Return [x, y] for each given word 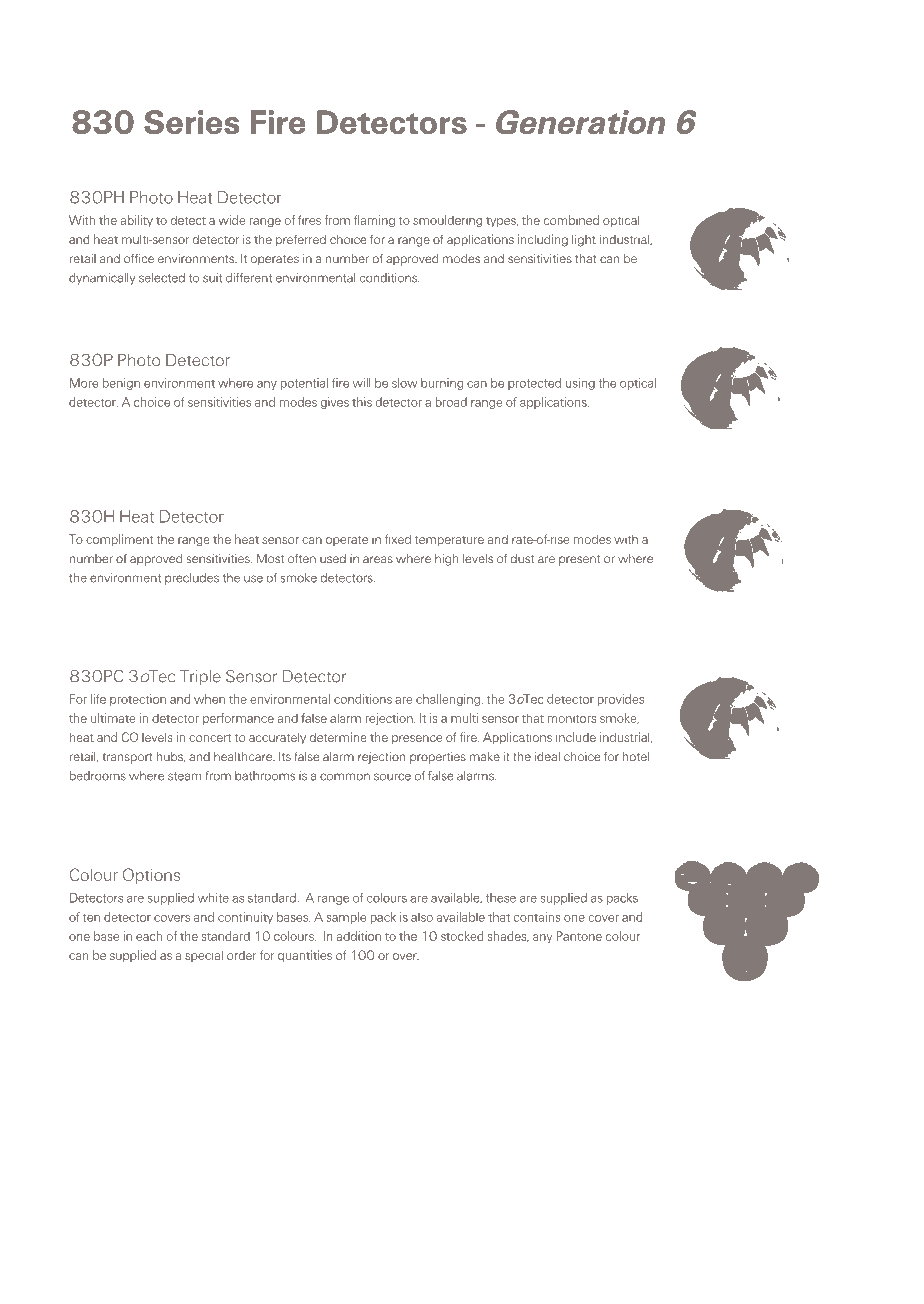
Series [192, 122]
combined [571, 220]
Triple [200, 678]
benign [121, 384]
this [362, 402]
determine [338, 737]
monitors [571, 718]
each [149, 936]
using [580, 384]
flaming [374, 221]
